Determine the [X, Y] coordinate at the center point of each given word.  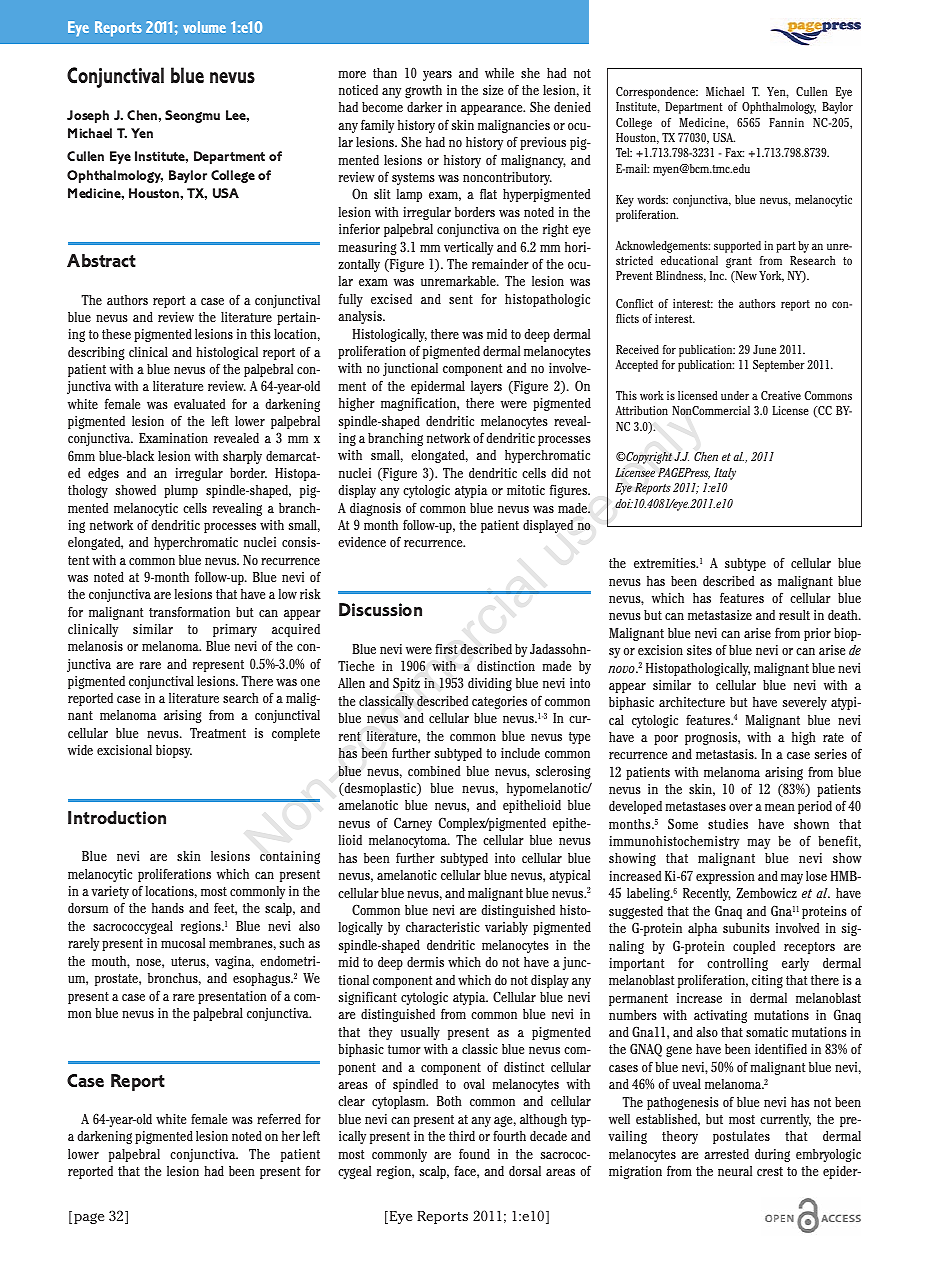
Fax [734, 152]
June [764, 349]
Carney [413, 824]
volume [204, 27]
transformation [189, 612]
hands [168, 908]
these [116, 334]
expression [725, 877]
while [499, 73]
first [446, 649]
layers [486, 387]
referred [279, 1118]
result [794, 615]
